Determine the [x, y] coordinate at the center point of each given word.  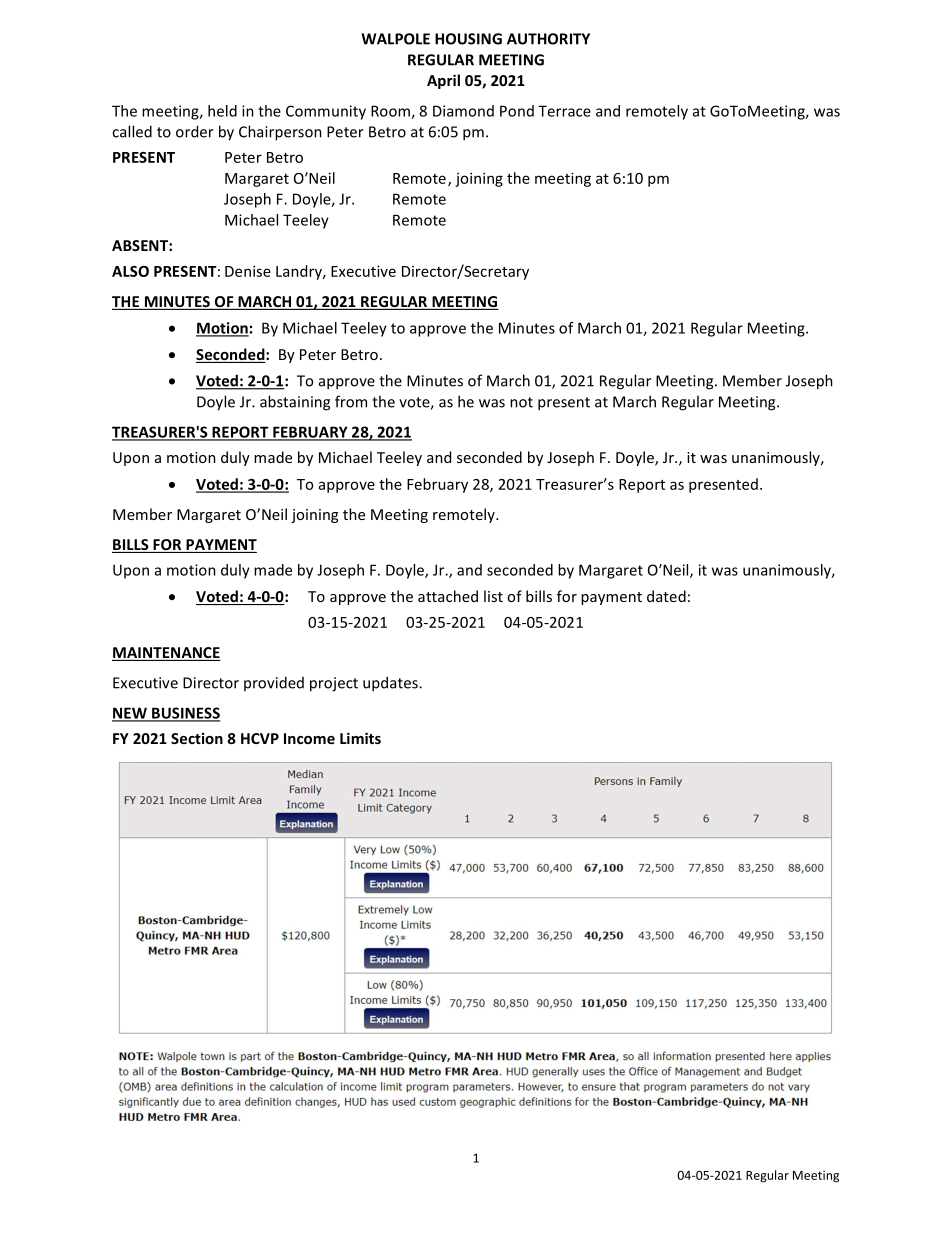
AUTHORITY [548, 39]
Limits [360, 738]
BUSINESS [185, 714]
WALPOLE [395, 39]
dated [666, 596]
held [222, 111]
